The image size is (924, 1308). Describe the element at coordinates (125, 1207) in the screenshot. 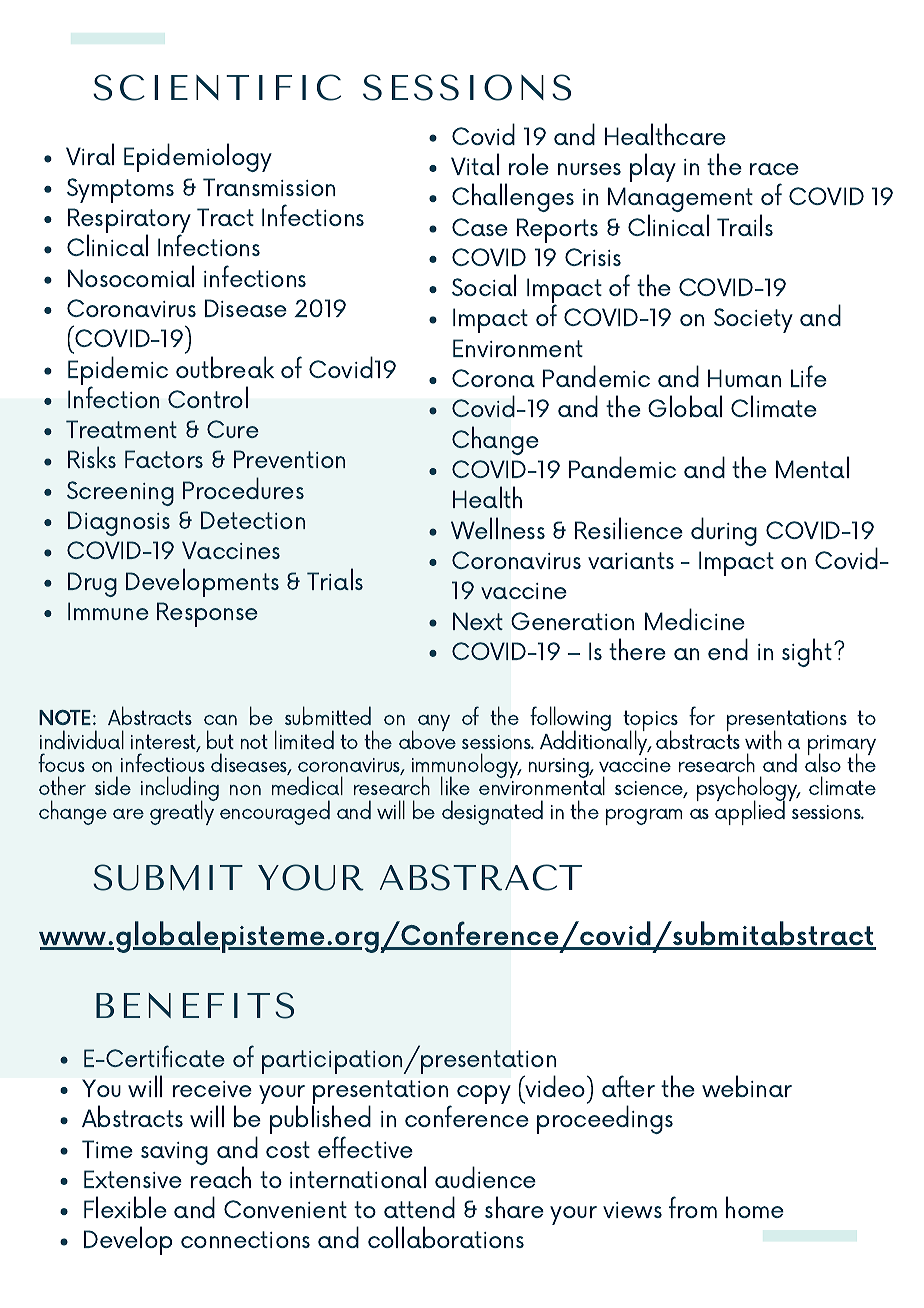

I see `Flexible` at that location.
